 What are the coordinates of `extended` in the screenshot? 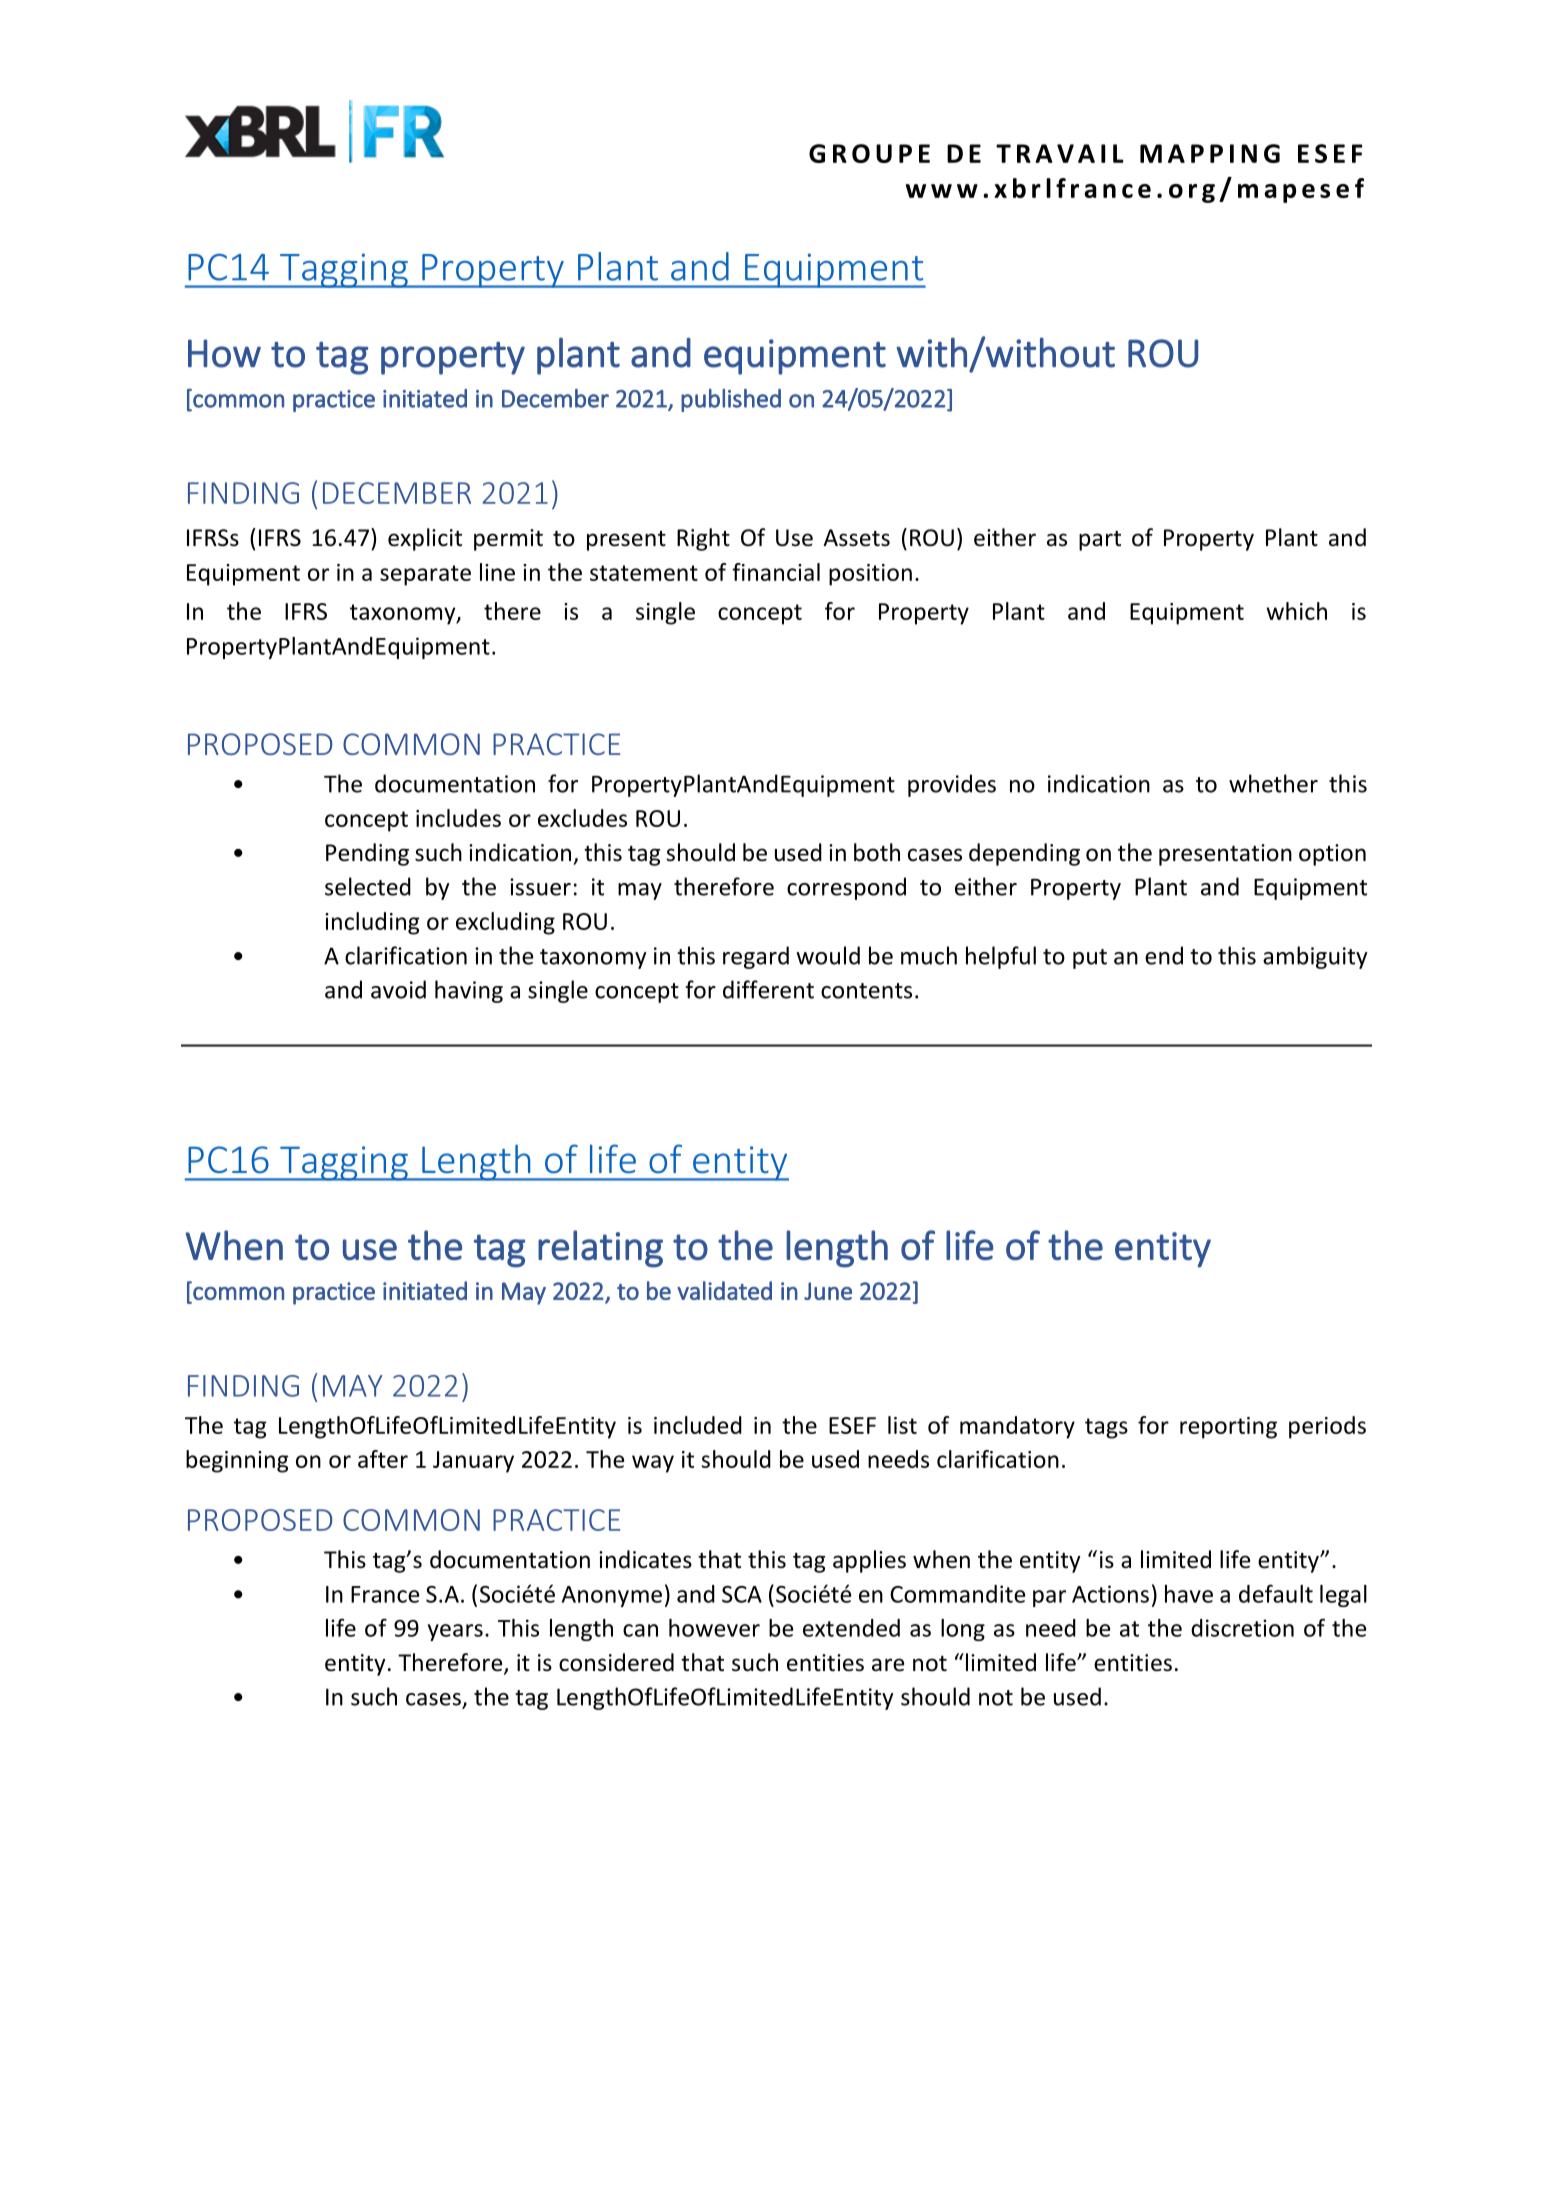 It's located at (851, 1628).
